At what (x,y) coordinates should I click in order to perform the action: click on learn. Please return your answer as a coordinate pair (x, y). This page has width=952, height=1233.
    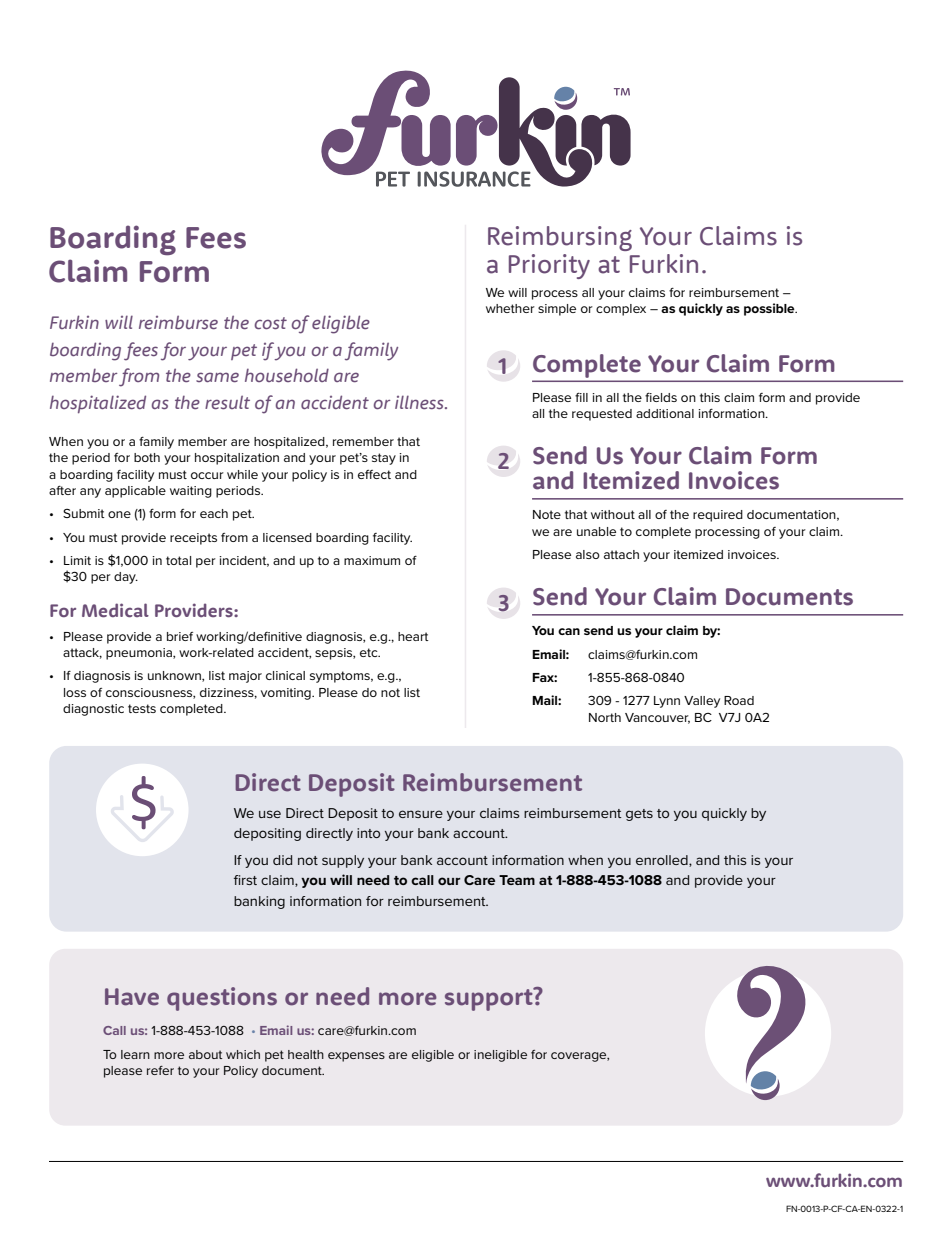
    Looking at the image, I should click on (135, 1054).
